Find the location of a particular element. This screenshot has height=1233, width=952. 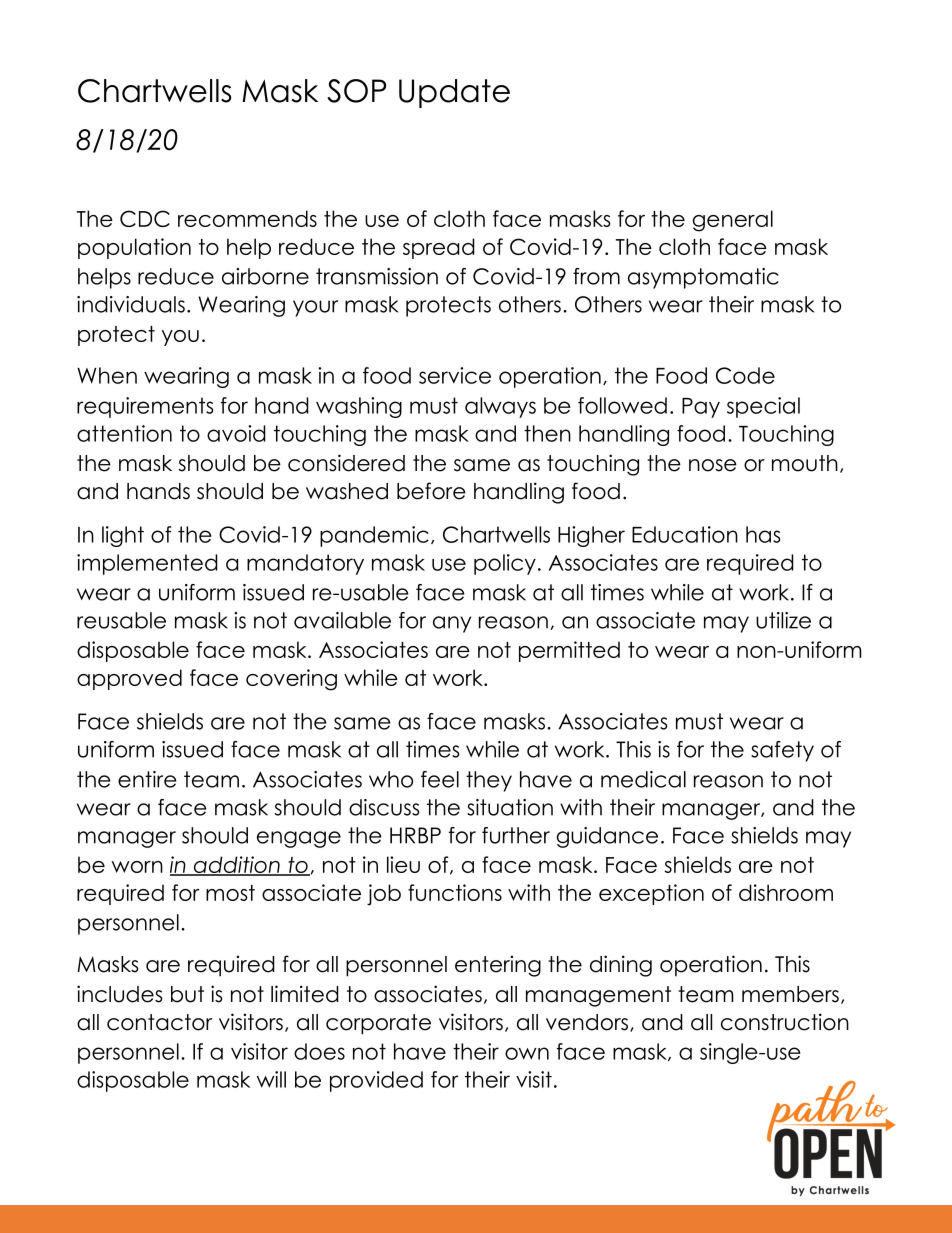

implemented is located at coordinates (147, 564).
